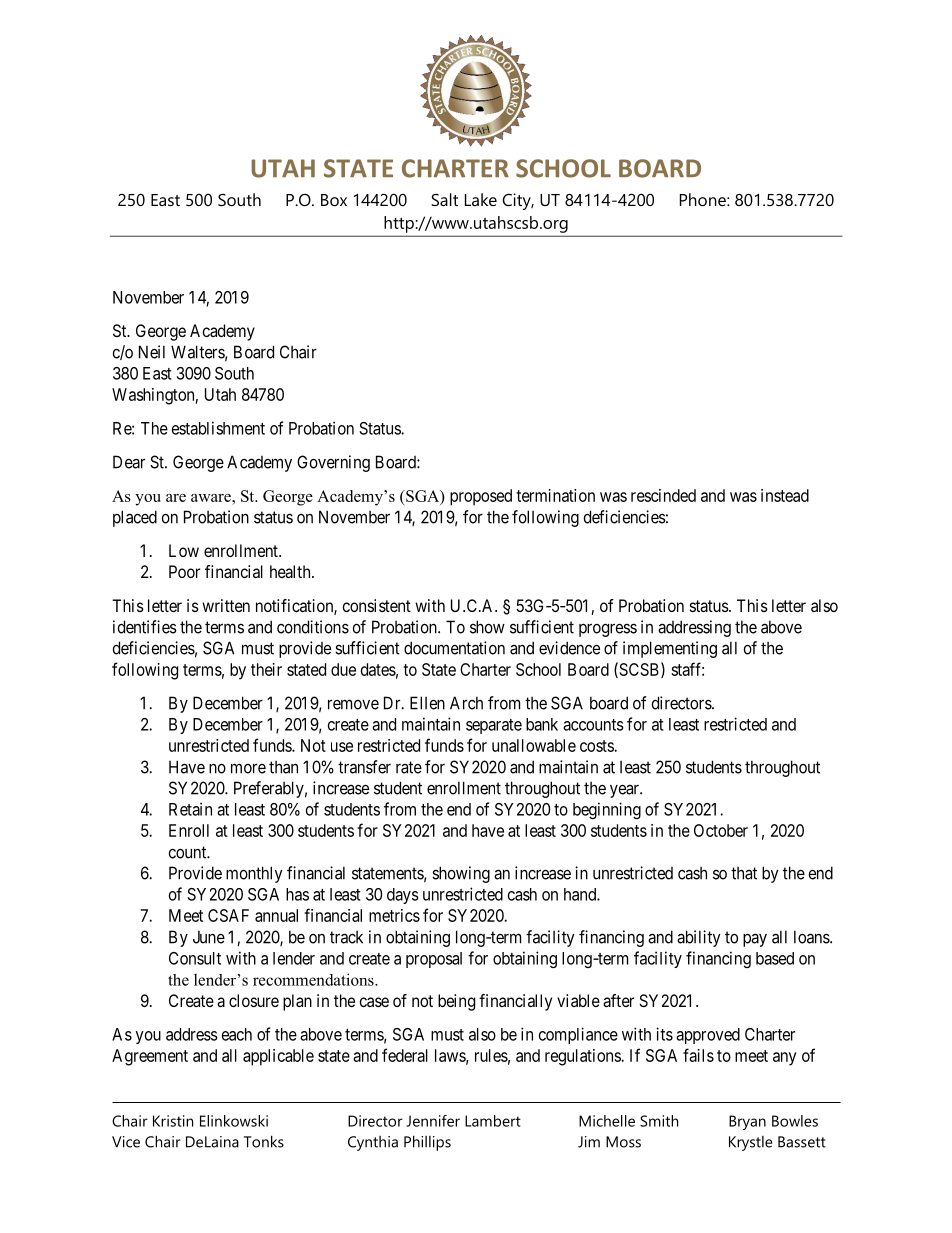 Image resolution: width=952 pixels, height=1233 pixels. I want to click on Retain, so click(190, 809).
